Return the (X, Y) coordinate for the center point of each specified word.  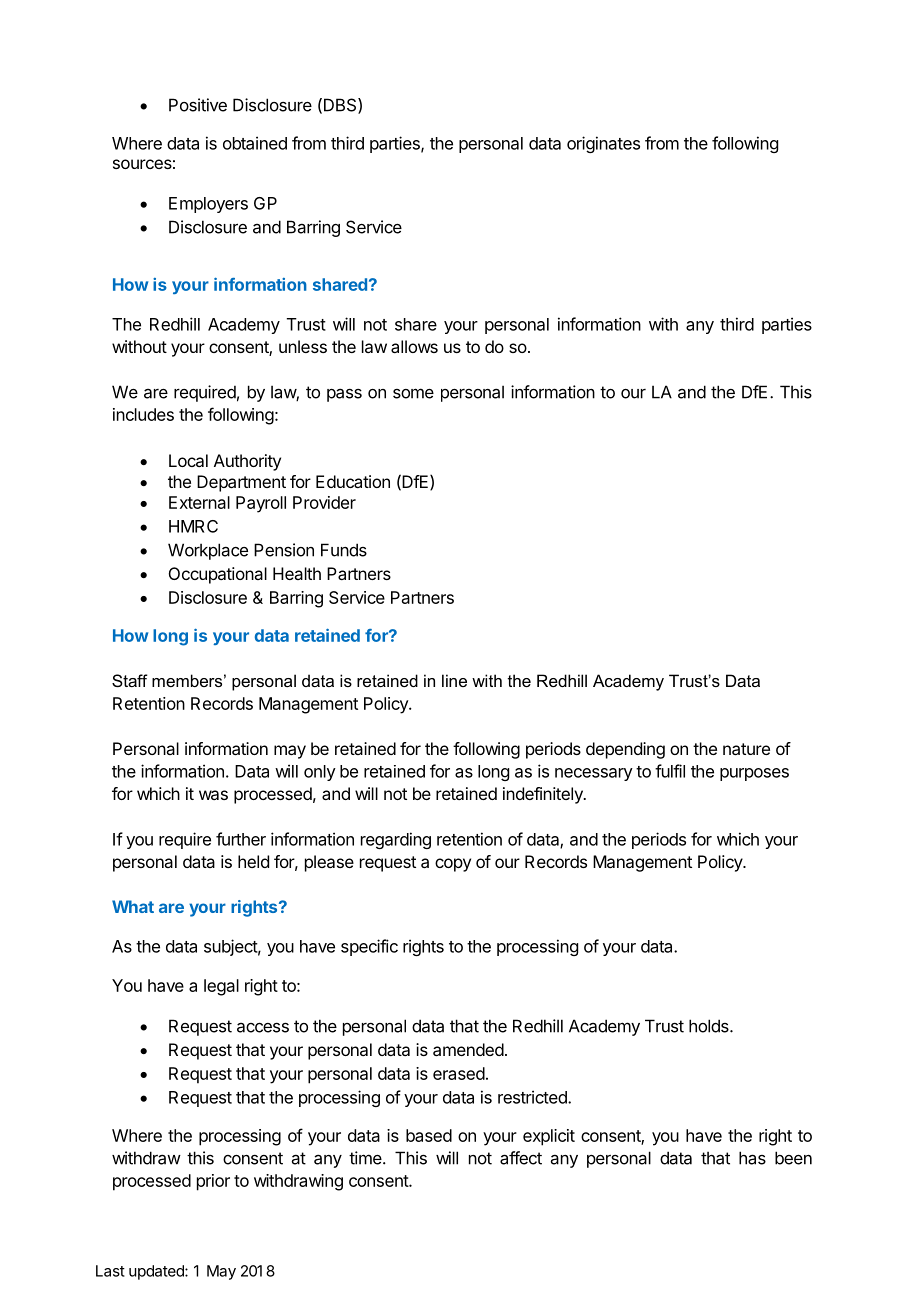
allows (414, 346)
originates (603, 144)
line (454, 680)
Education (353, 481)
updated (157, 1272)
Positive (198, 105)
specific (369, 947)
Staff (130, 680)
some (413, 393)
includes (143, 414)
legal (221, 987)
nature (746, 749)
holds (710, 1026)
